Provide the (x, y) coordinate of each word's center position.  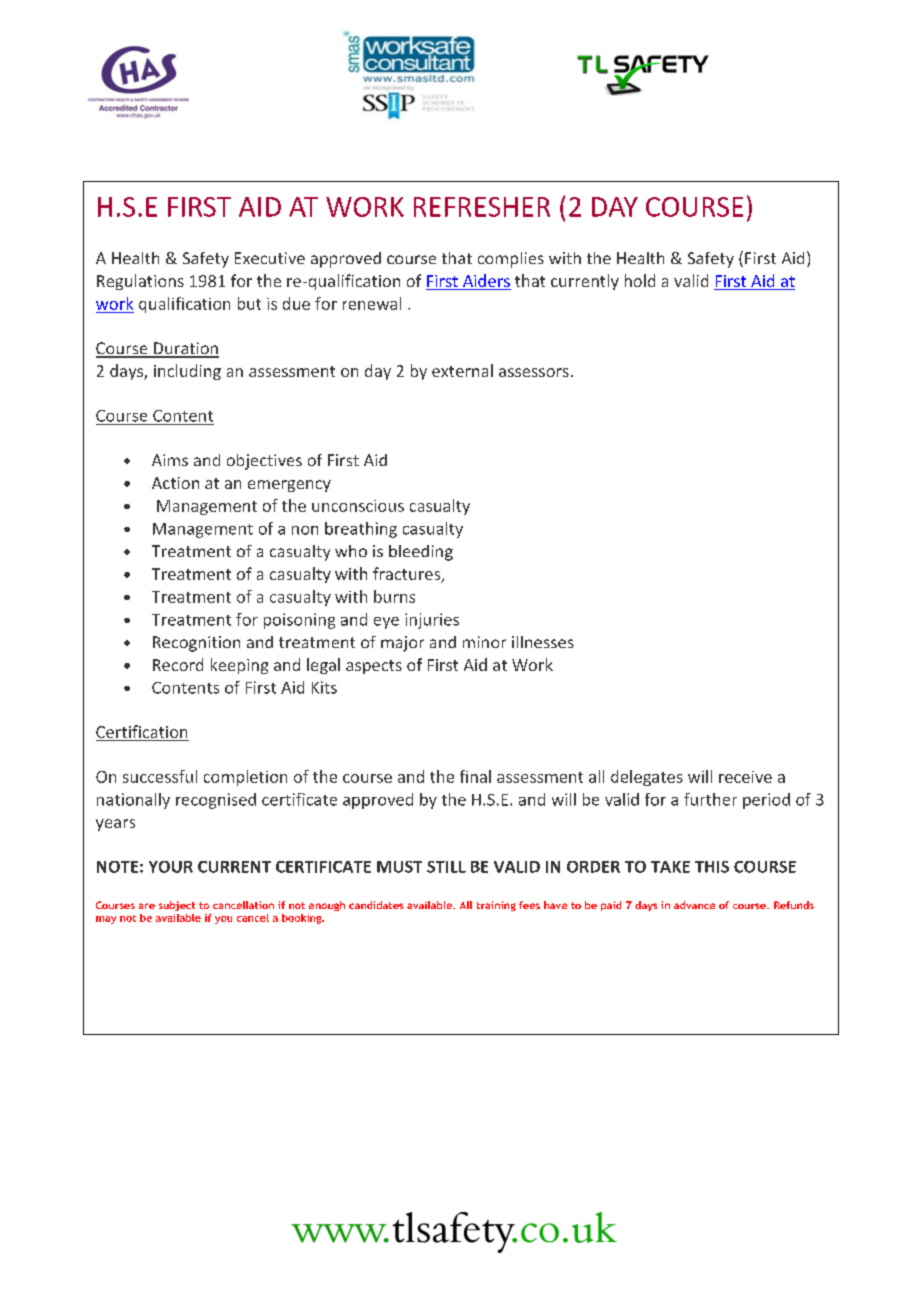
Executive (270, 258)
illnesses (543, 642)
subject (177, 906)
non (305, 530)
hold (640, 280)
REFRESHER (482, 207)
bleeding (421, 553)
